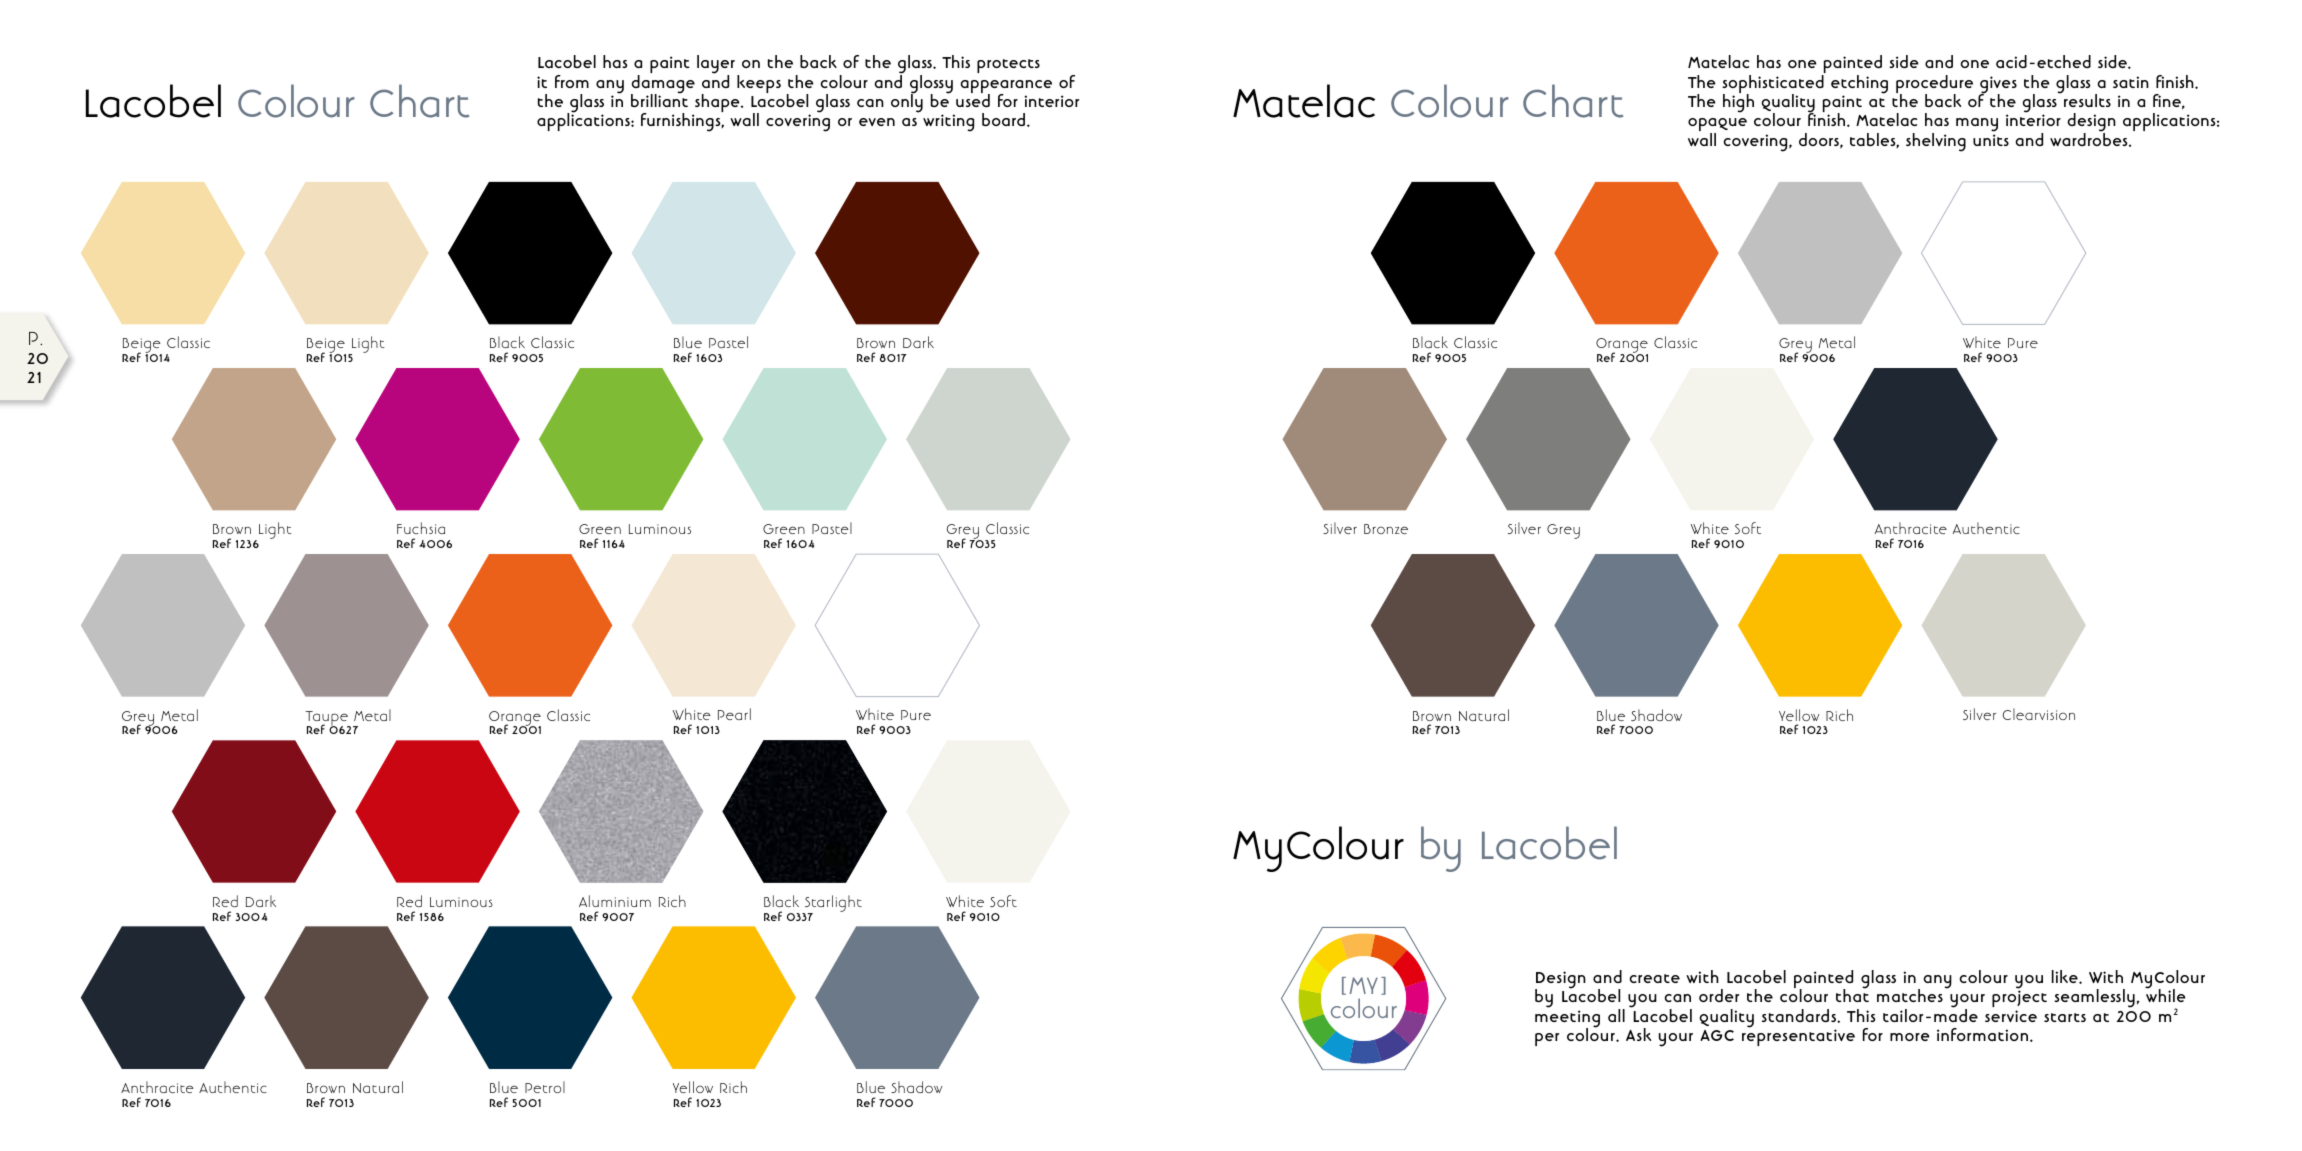  What do you see at coordinates (877, 122) in the screenshot?
I see `even` at bounding box center [877, 122].
